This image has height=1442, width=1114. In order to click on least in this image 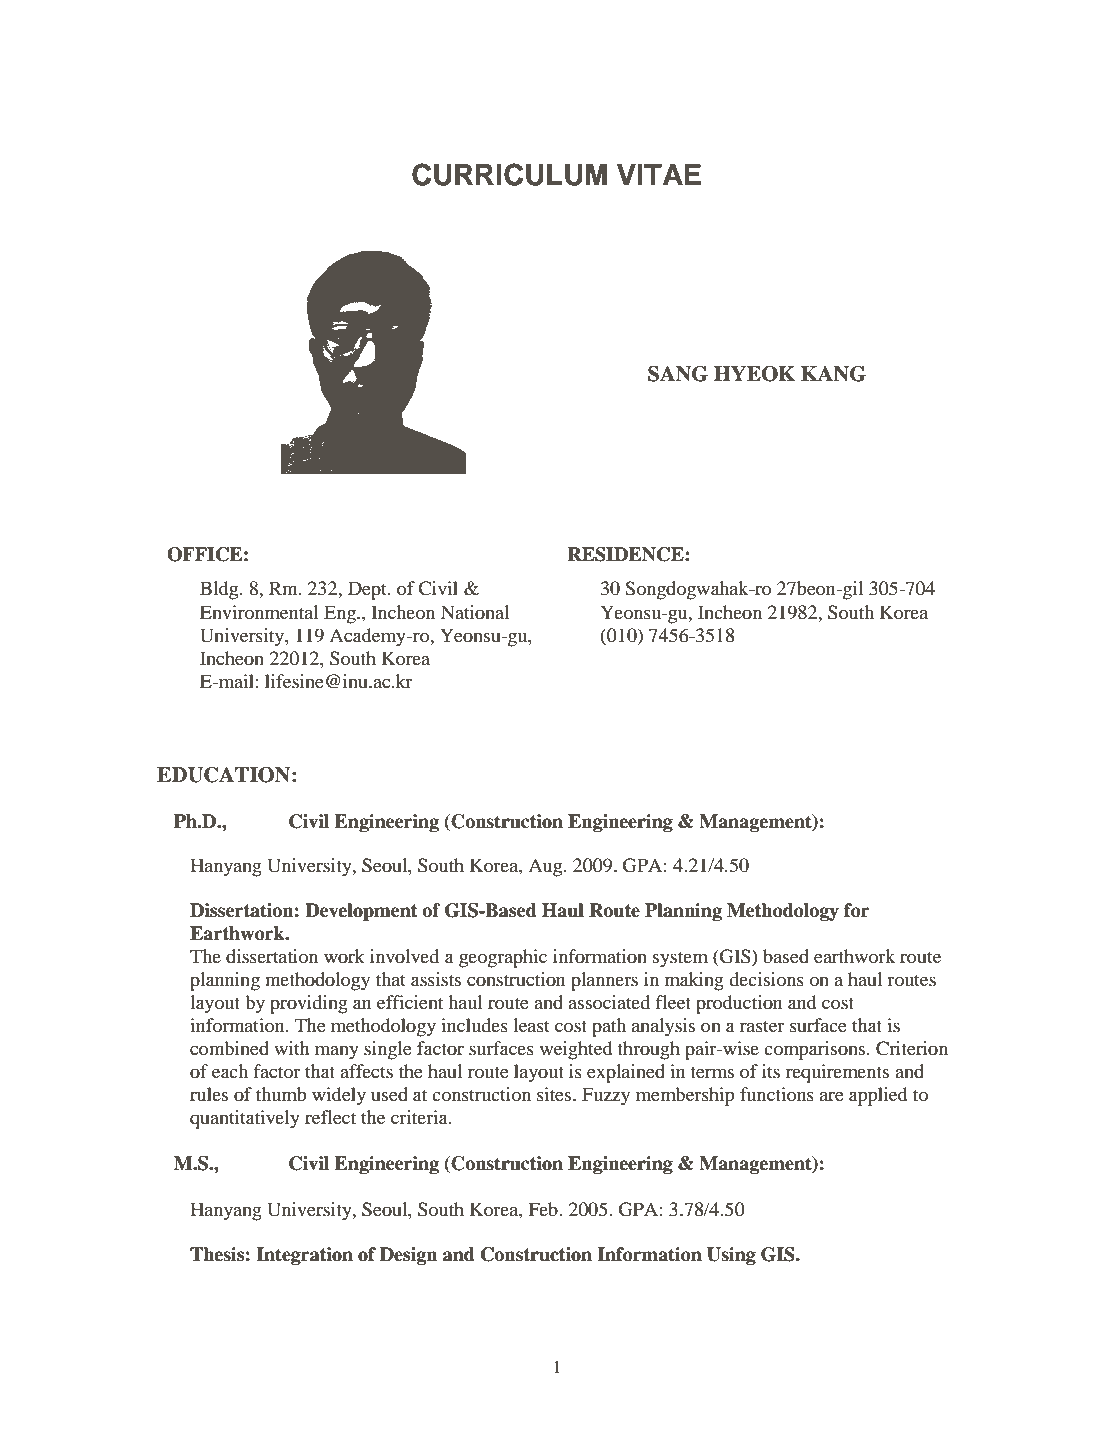, I will do `click(531, 1025)`.
